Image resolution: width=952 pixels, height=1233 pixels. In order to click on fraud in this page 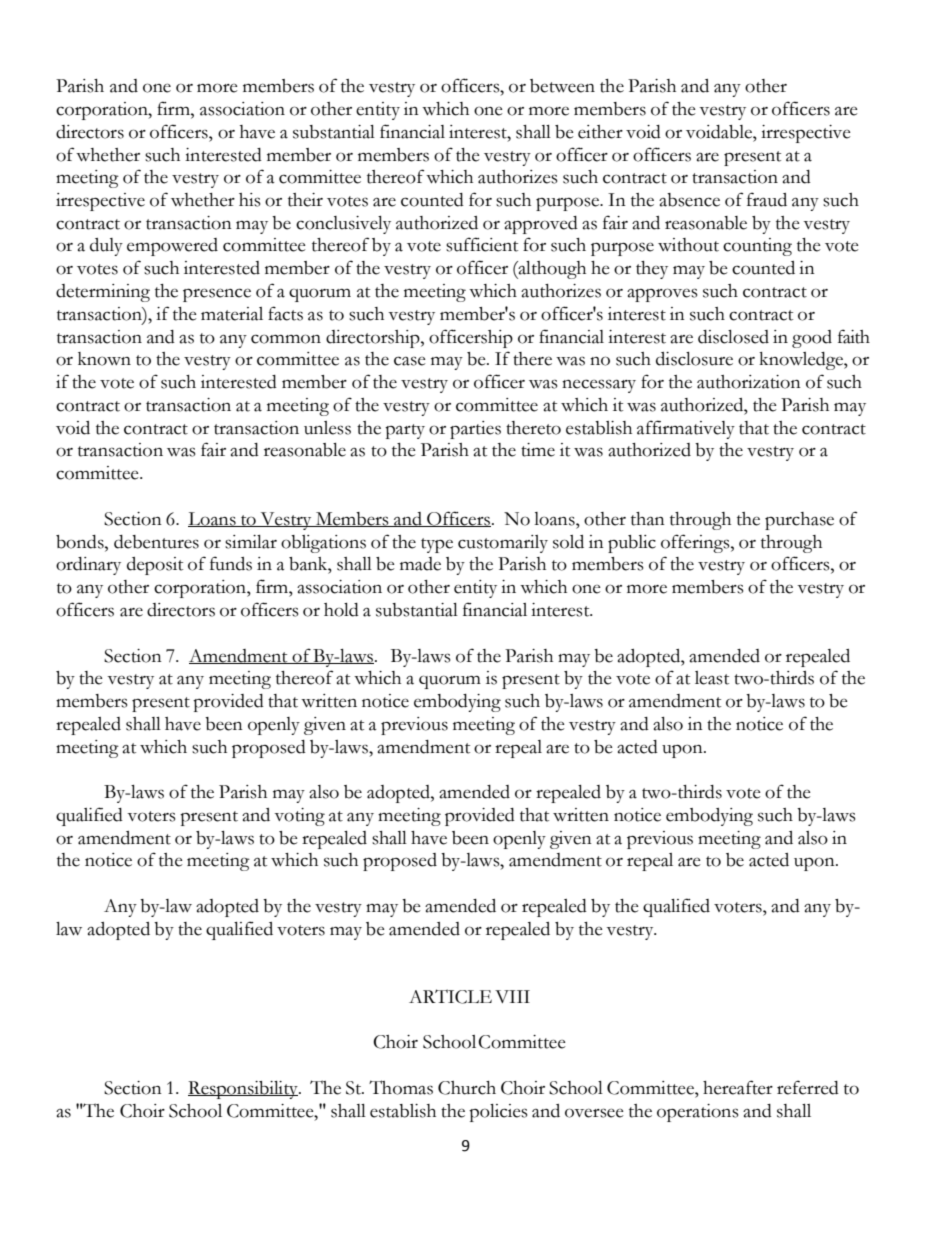, I will do `click(767, 199)`.
